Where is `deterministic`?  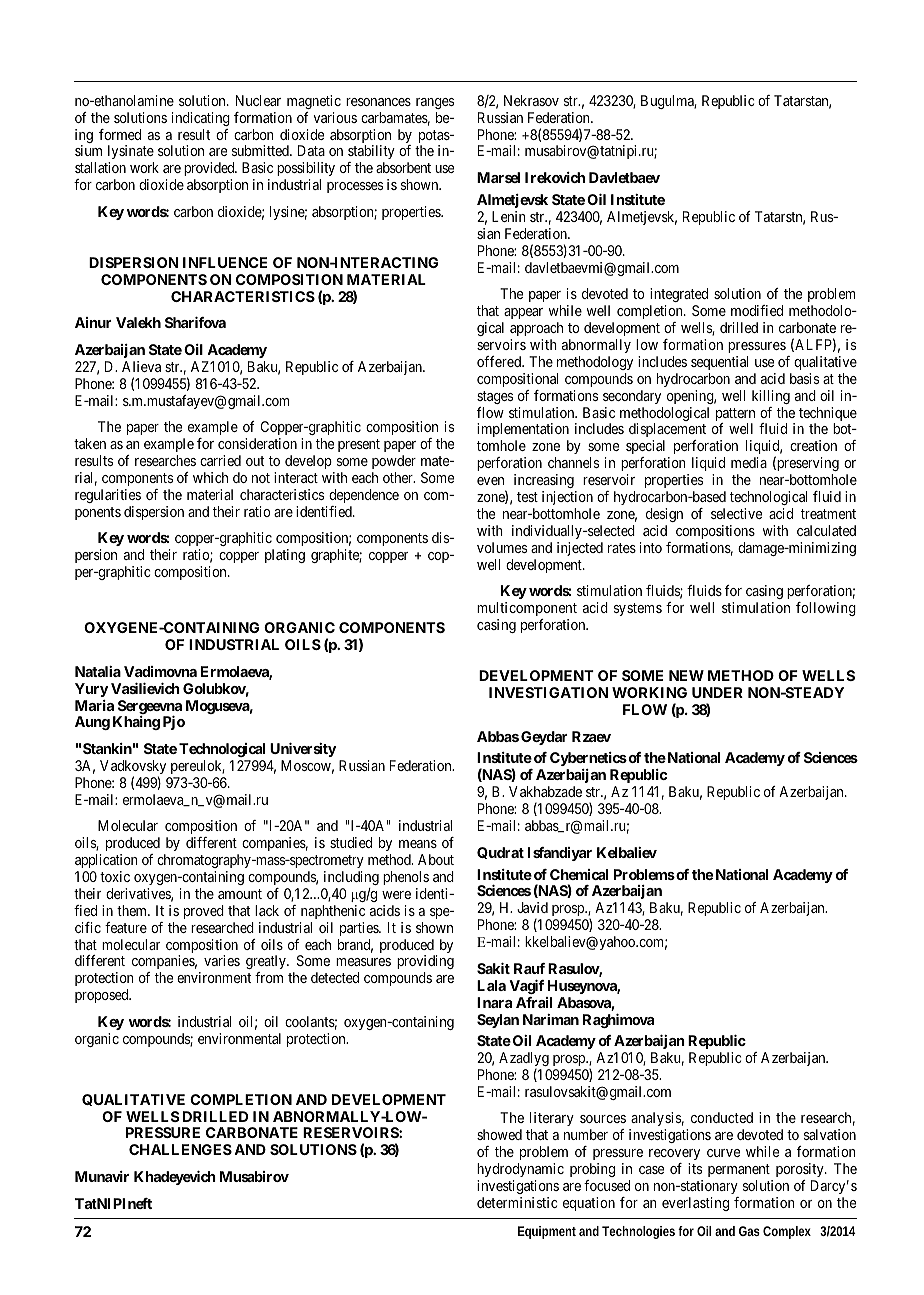 deterministic is located at coordinates (517, 1202).
